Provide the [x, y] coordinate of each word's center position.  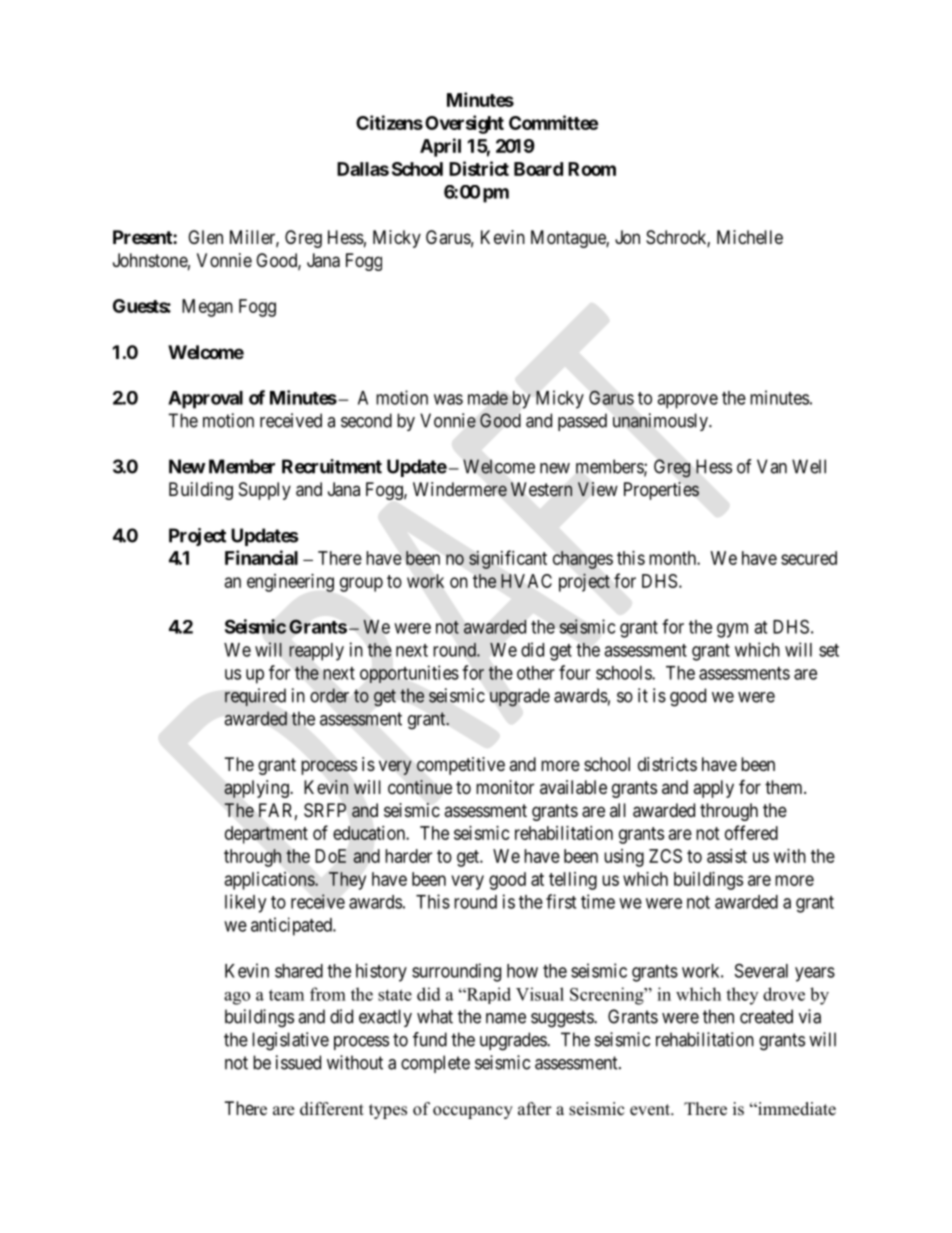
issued [298, 1062]
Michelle [750, 237]
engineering [290, 583]
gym [732, 630]
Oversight [464, 124]
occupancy [473, 1112]
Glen [205, 237]
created [766, 1016]
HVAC [526, 581]
